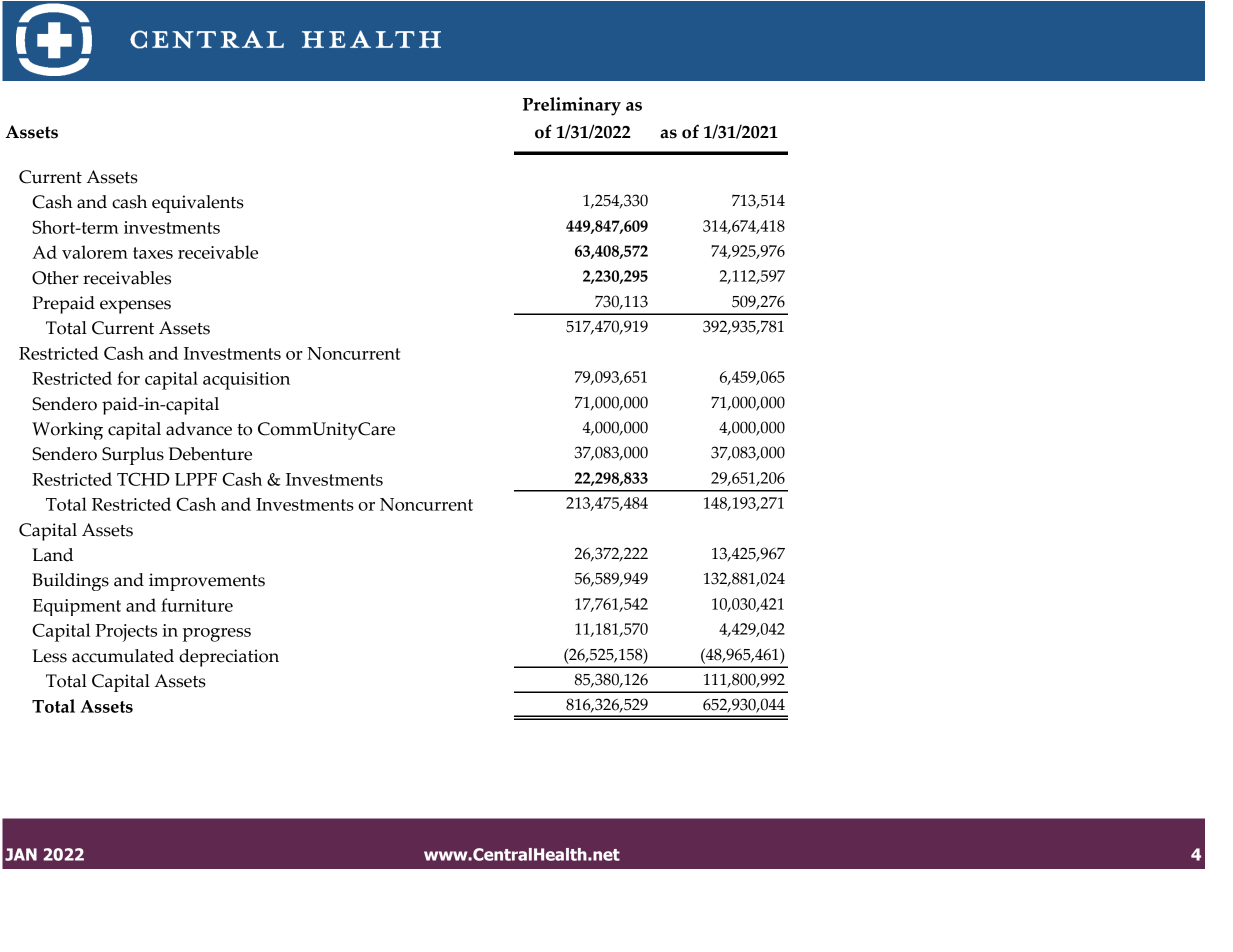  I want to click on expenses, so click(135, 307).
